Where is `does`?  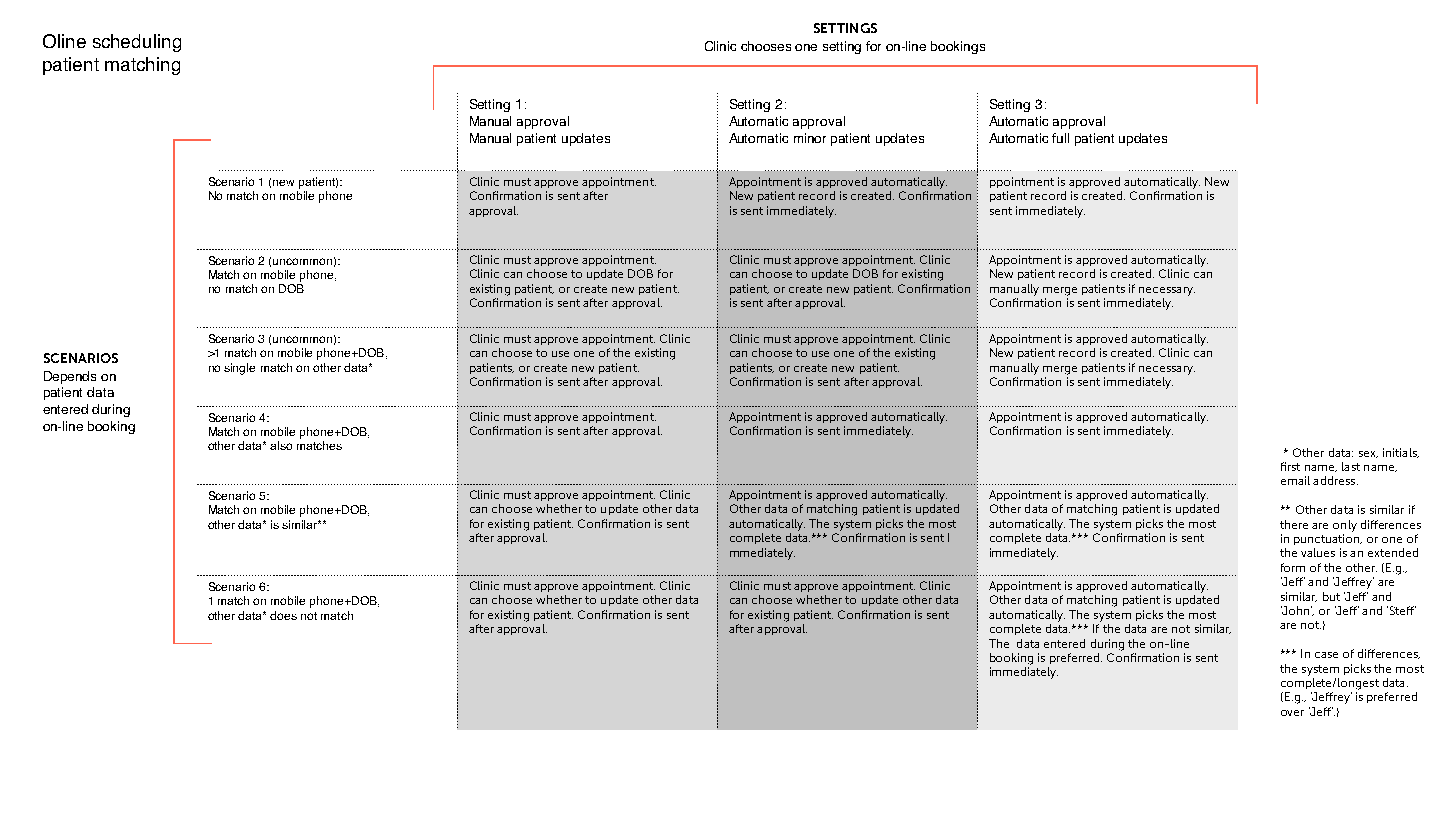 does is located at coordinates (283, 615).
